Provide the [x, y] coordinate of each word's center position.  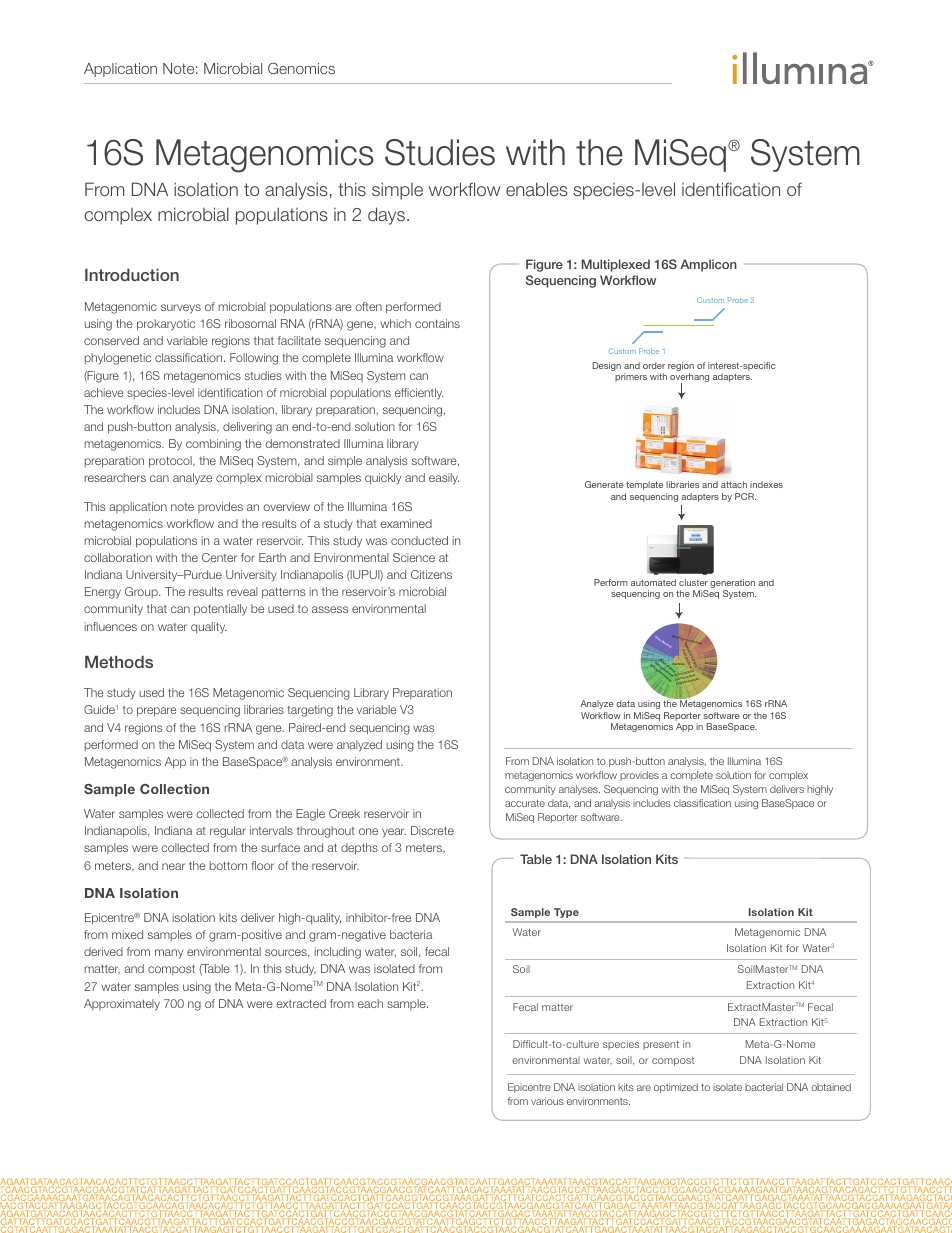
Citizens [431, 574]
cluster [693, 582]
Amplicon [708, 265]
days [386, 216]
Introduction [132, 275]
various [547, 1101]
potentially [220, 610]
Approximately [122, 1005]
